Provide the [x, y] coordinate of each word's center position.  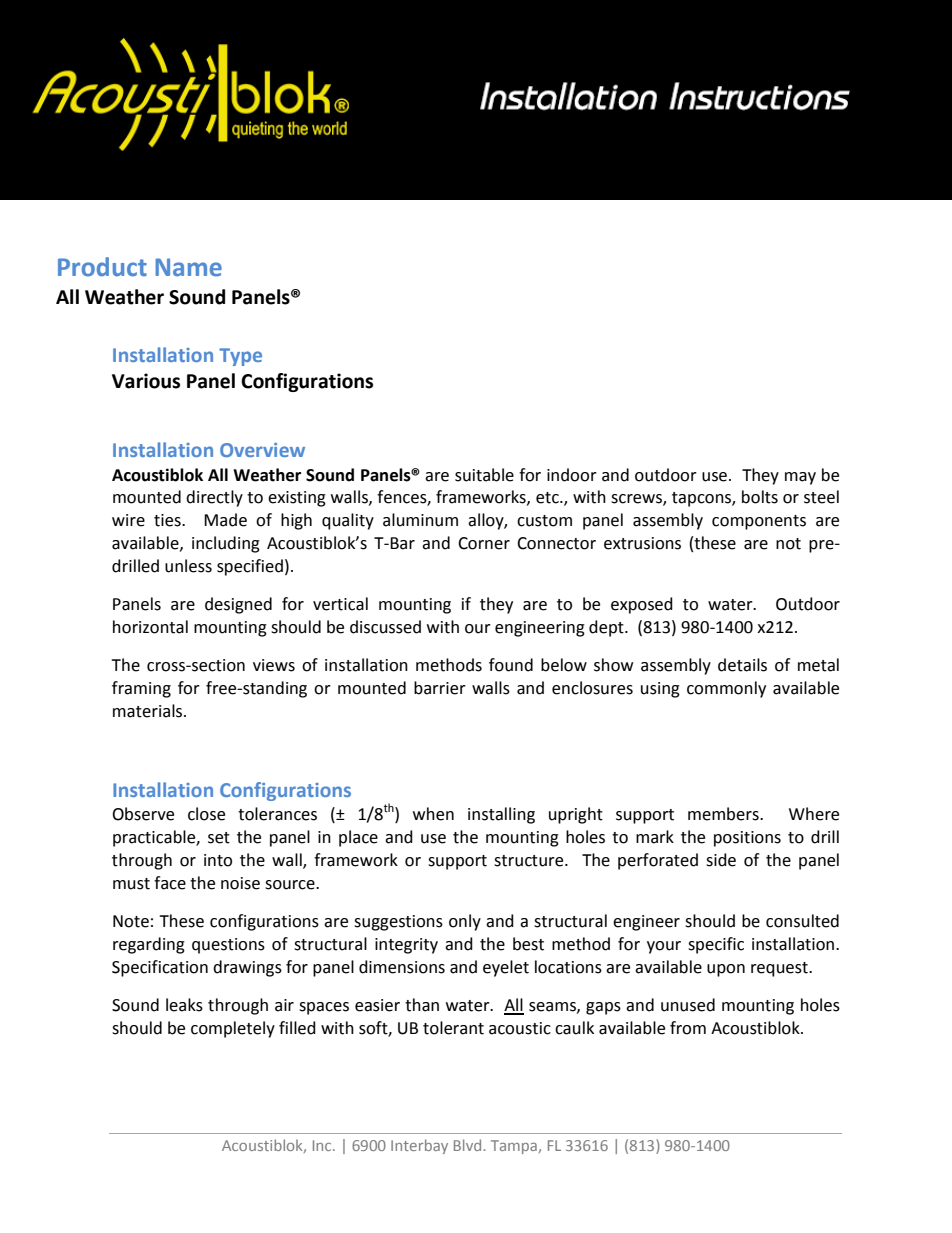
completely [233, 1029]
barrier [440, 688]
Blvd [467, 1145]
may [800, 478]
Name [188, 267]
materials [149, 711]
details [742, 665]
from [688, 1028]
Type [240, 357]
